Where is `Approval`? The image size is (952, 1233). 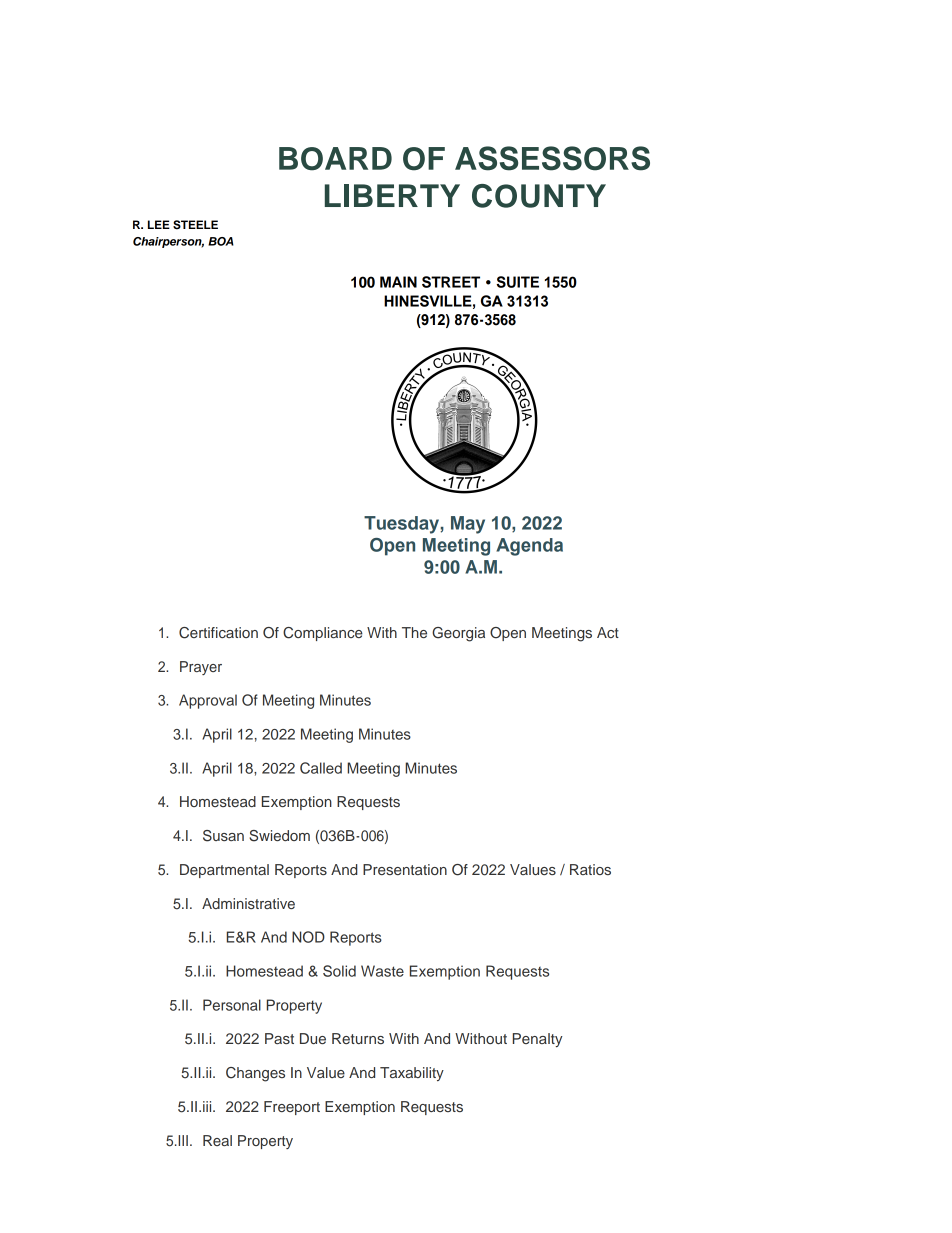
Approval is located at coordinates (208, 701).
